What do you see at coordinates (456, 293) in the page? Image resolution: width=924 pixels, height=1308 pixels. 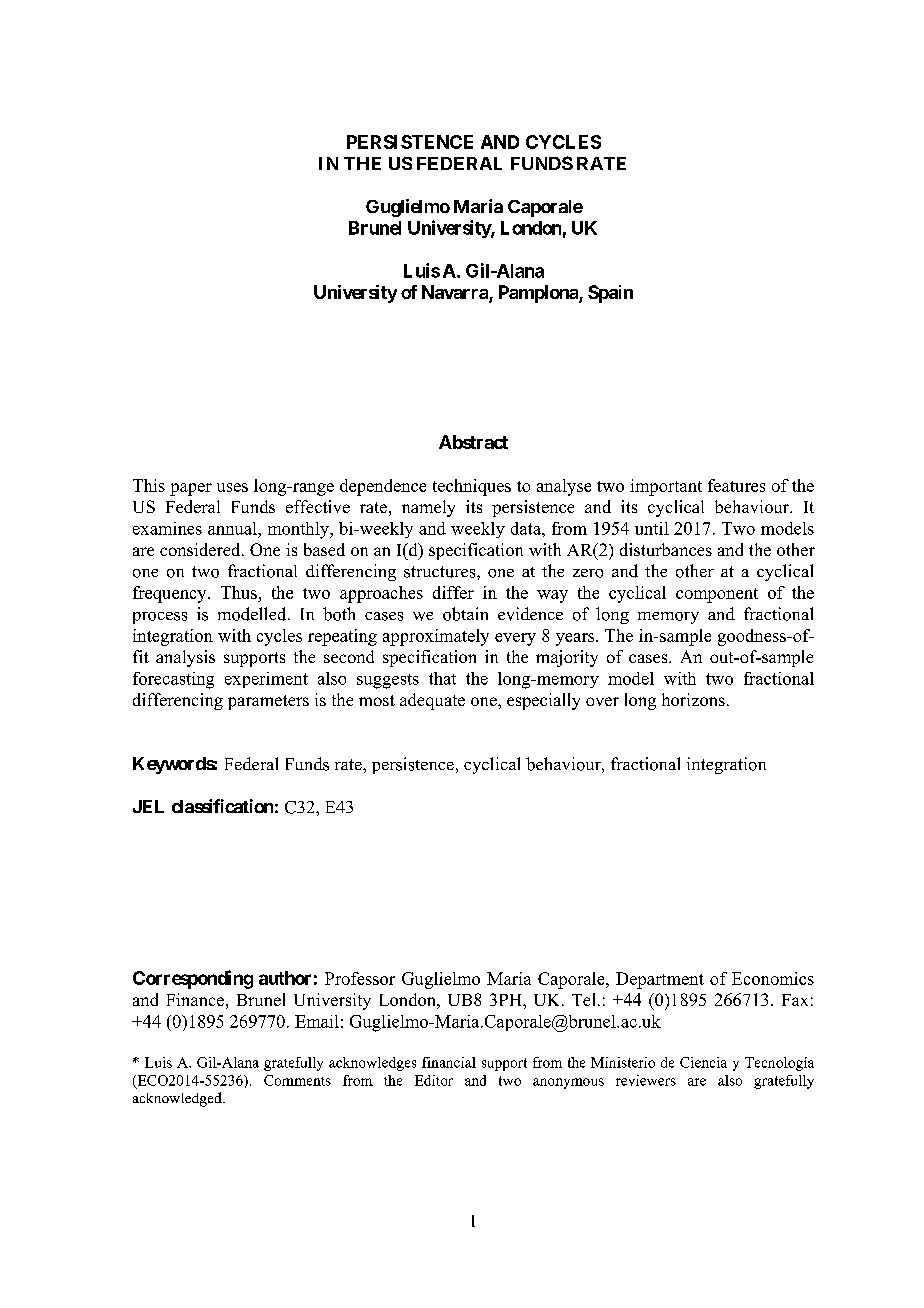 I see `Navarra` at bounding box center [456, 293].
